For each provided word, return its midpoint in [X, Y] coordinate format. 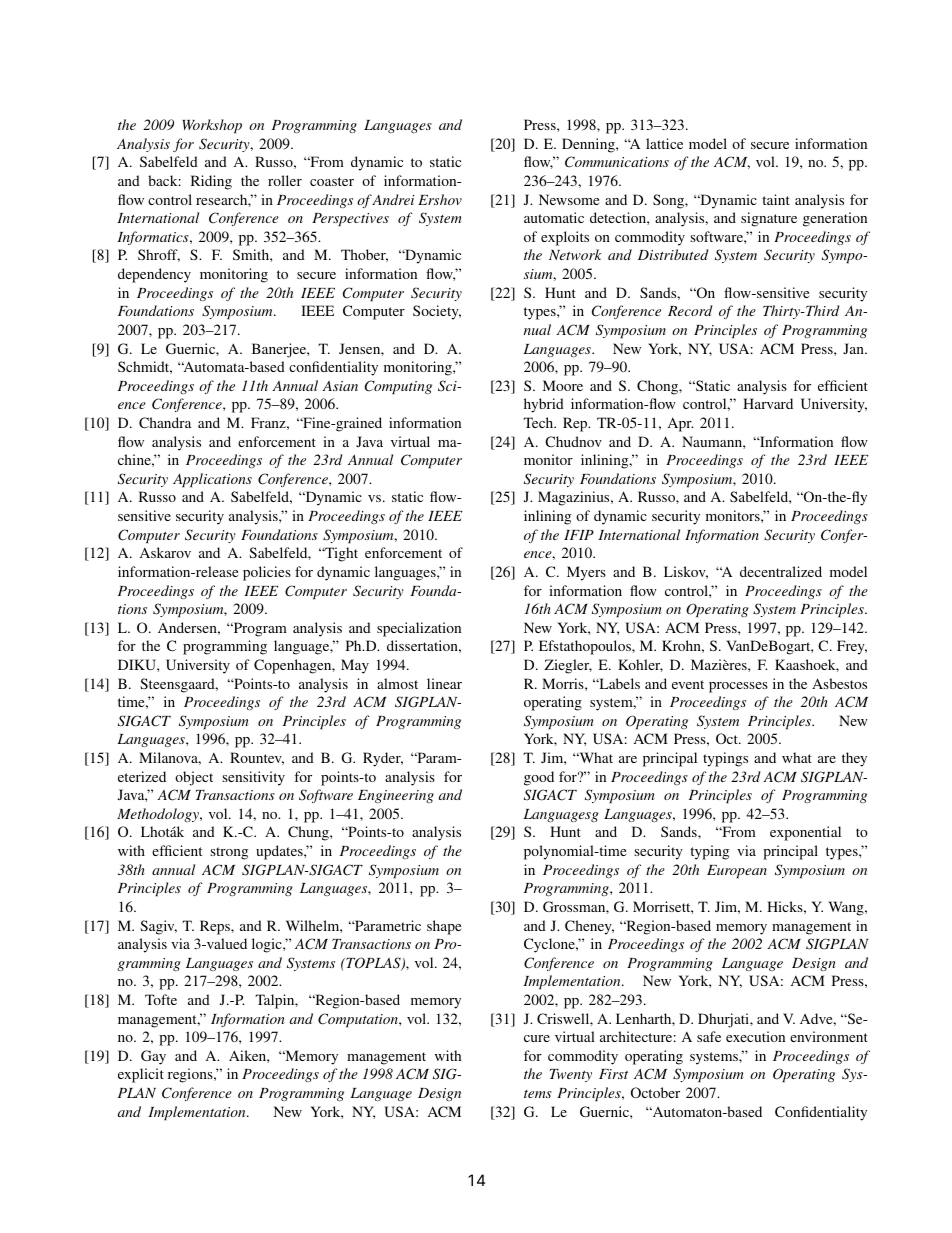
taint [776, 199]
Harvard [768, 403]
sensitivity [253, 778]
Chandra [165, 422]
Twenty [571, 1075]
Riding [211, 182]
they [854, 759]
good [539, 778]
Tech [539, 422]
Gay [153, 1057]
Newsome [569, 199]
